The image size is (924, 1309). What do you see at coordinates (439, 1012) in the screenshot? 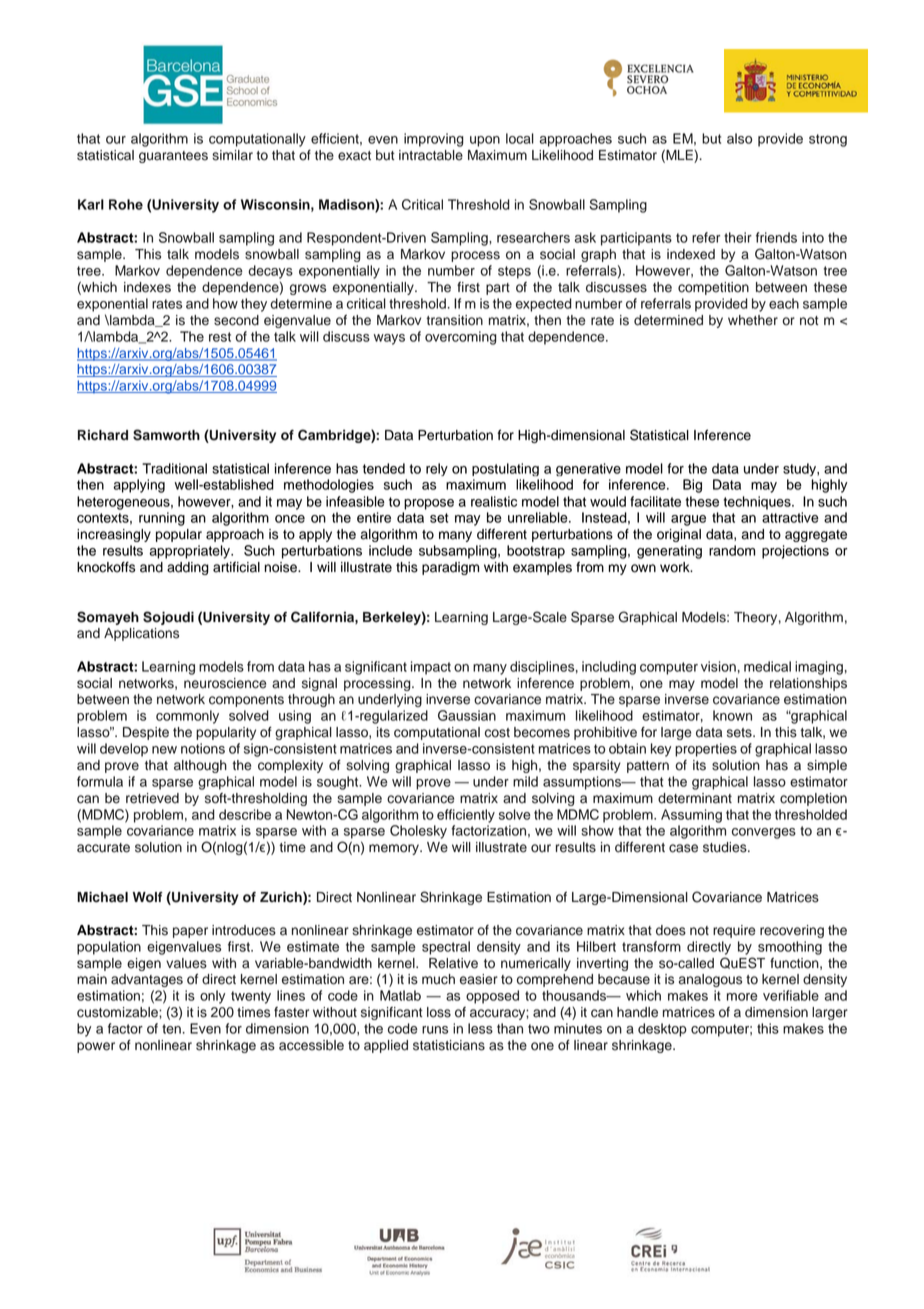
I see `loss` at bounding box center [439, 1012].
